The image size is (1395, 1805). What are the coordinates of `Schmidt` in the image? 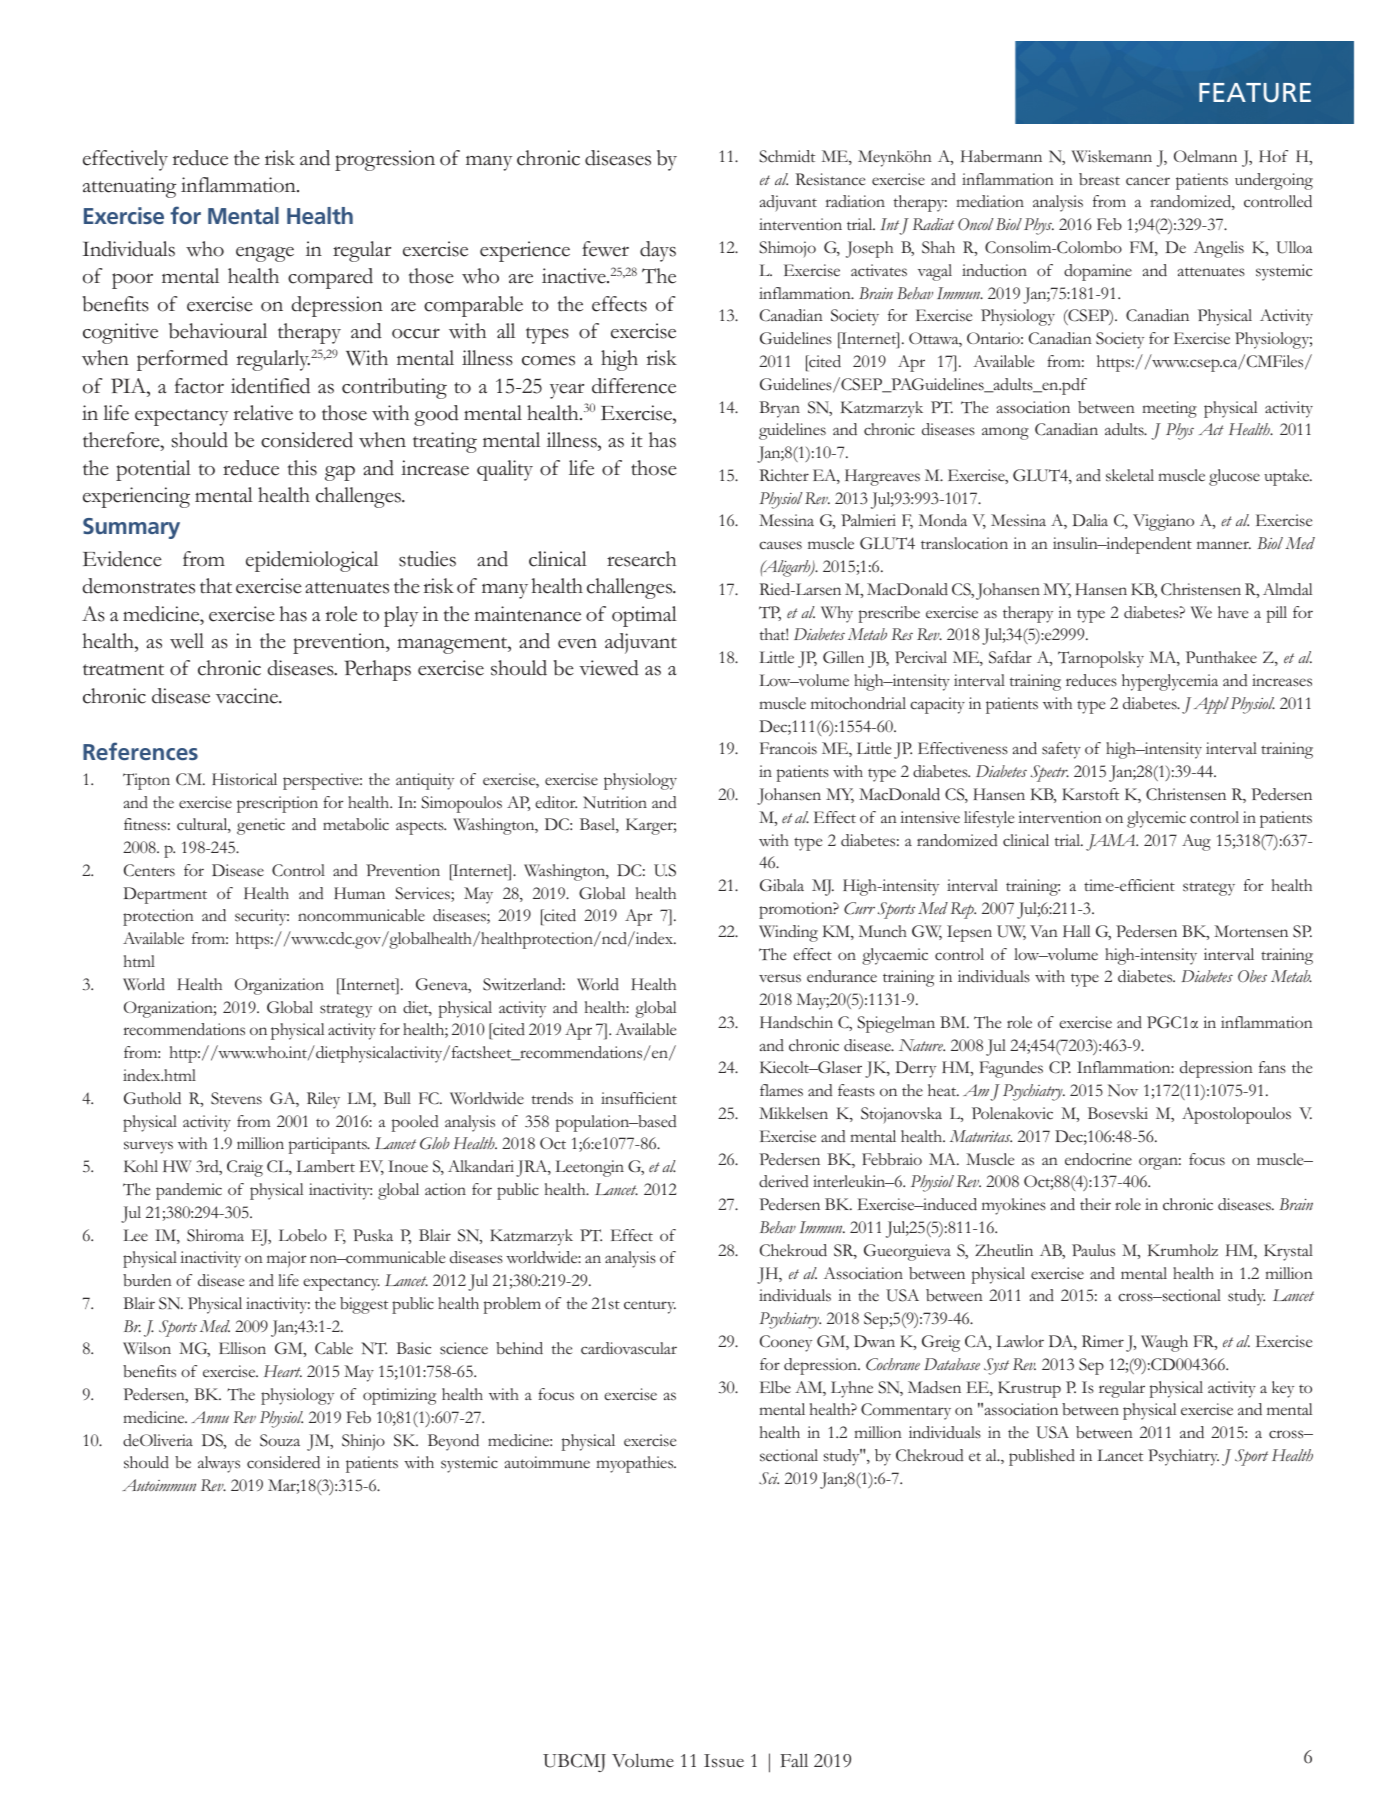 It's located at (787, 156).
